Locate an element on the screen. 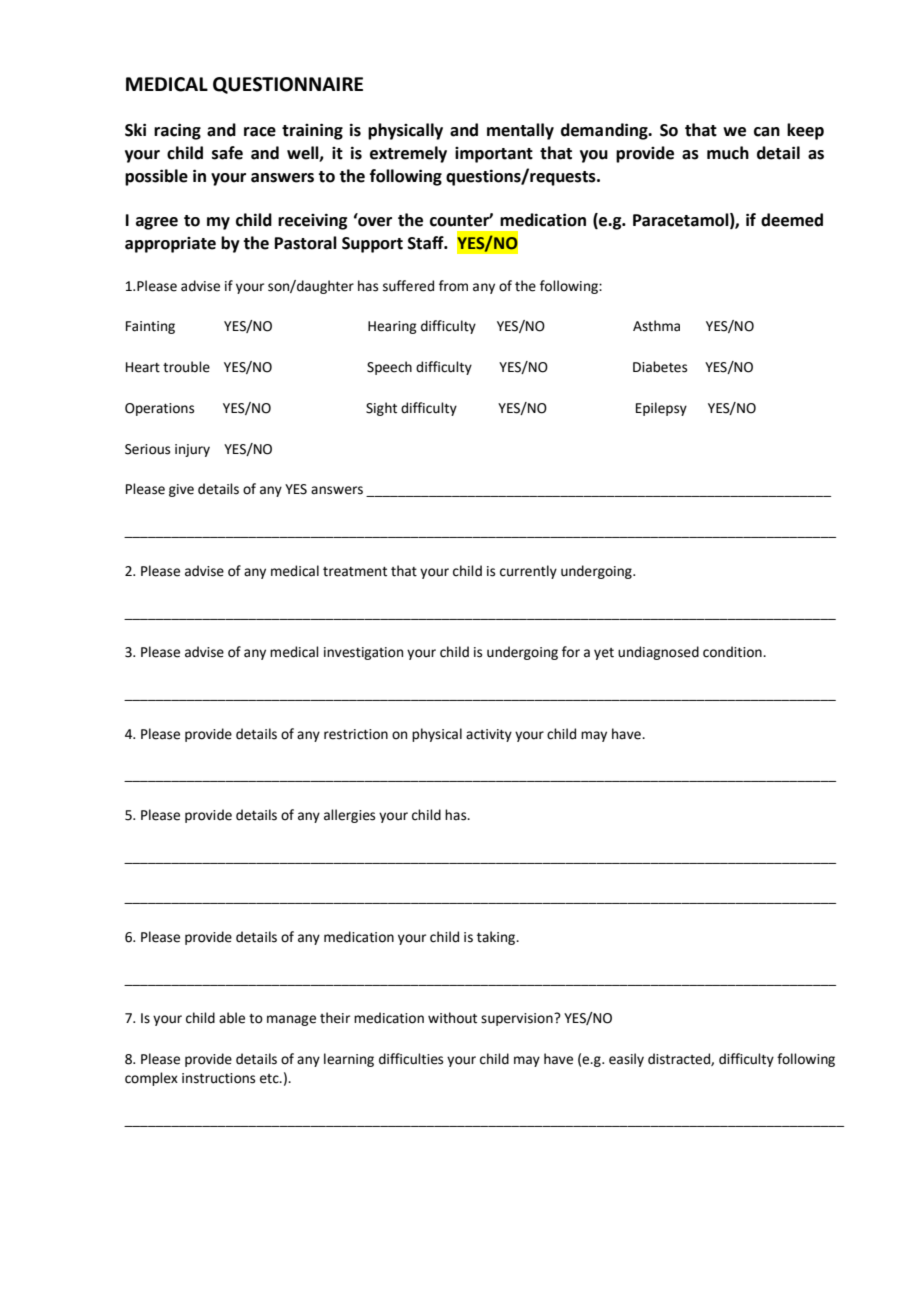 Image resolution: width=924 pixels, height=1307 pixels. allergies is located at coordinates (349, 816).
